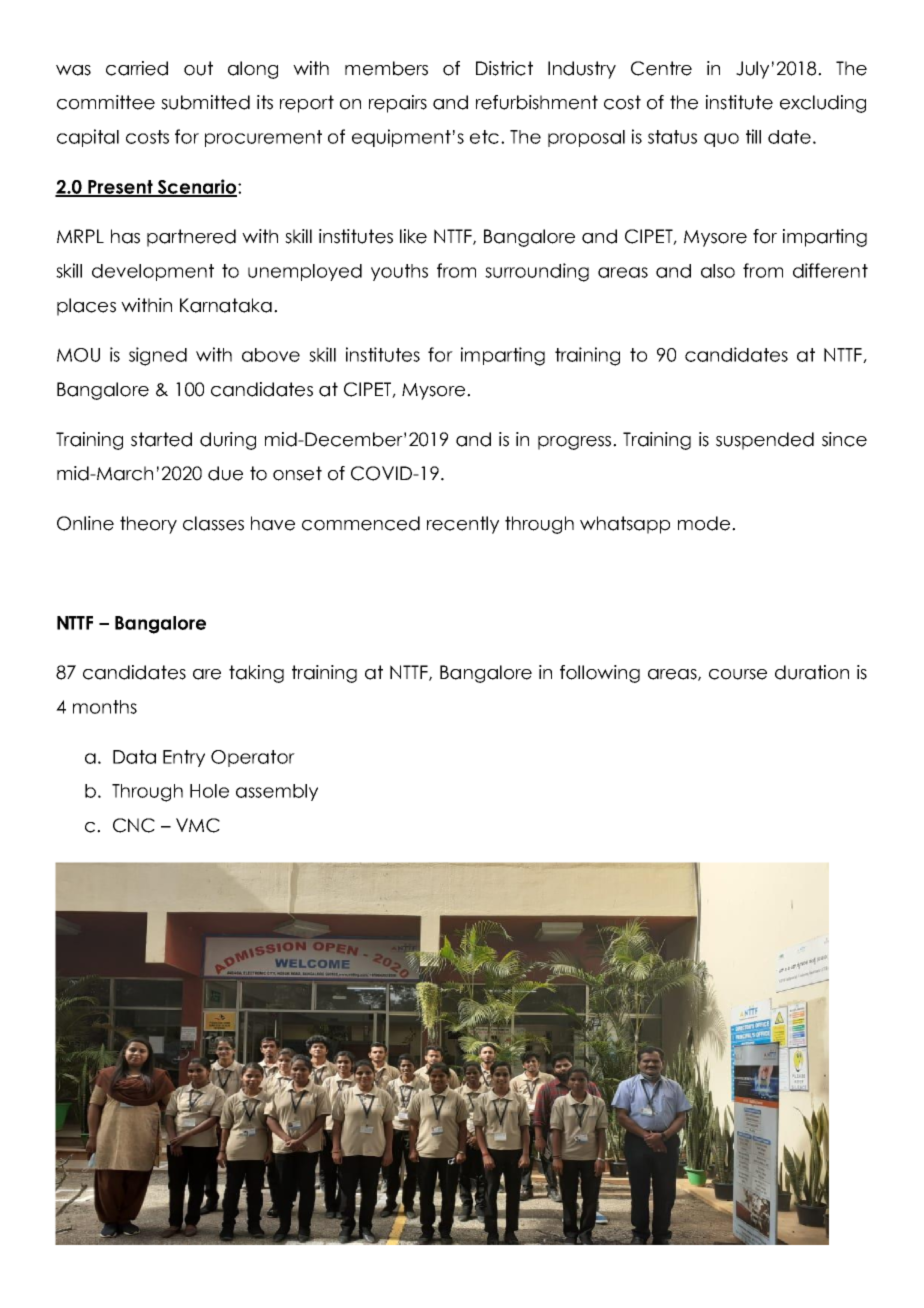  Describe the element at coordinates (504, 68) in the screenshot. I see `District` at that location.
